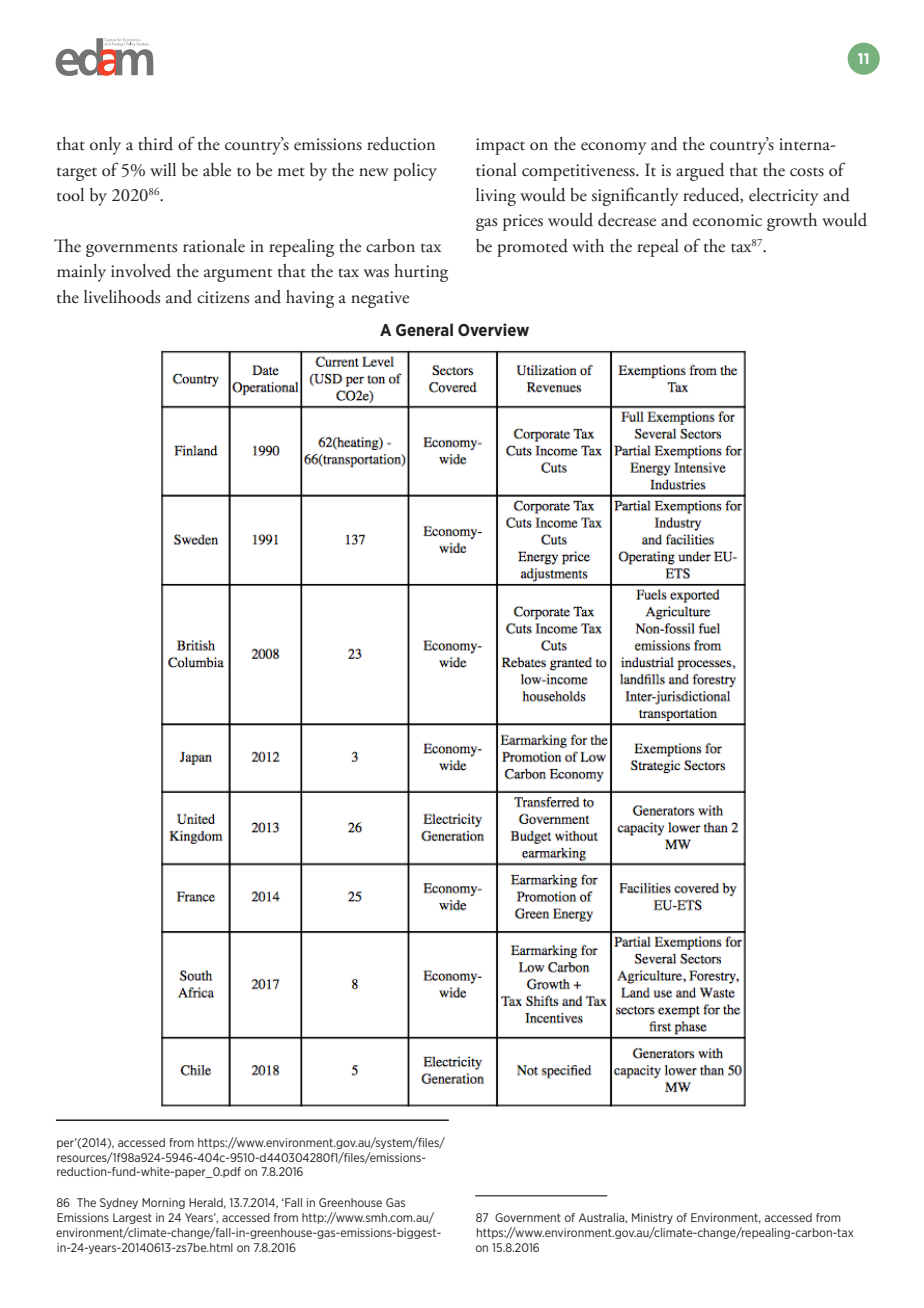 Image resolution: width=924 pixels, height=1308 pixels. Describe the element at coordinates (163, 169) in the screenshot. I see `will` at that location.
